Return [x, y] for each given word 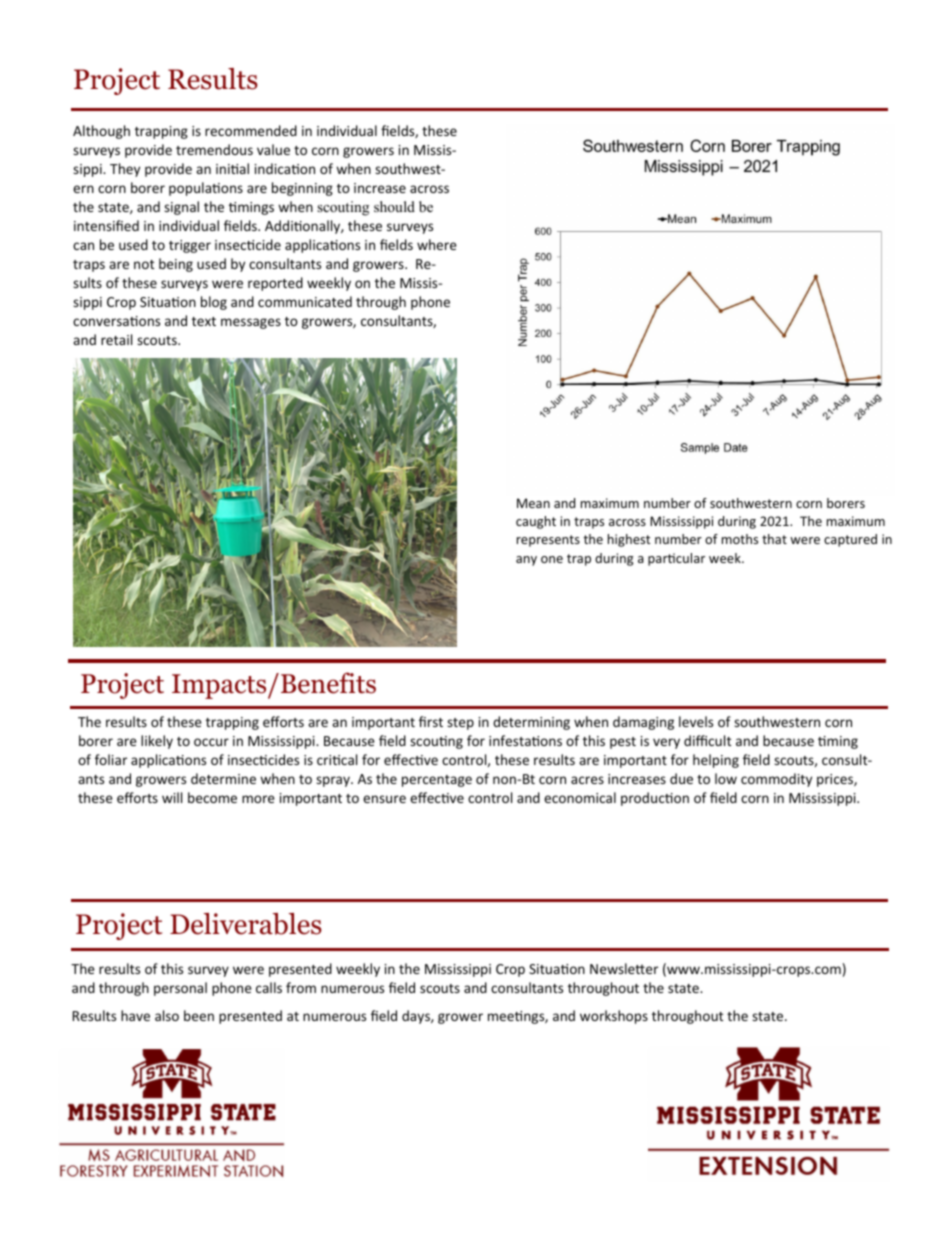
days [417, 1017]
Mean [533, 503]
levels [696, 721]
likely [157, 742]
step [460, 724]
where [437, 244]
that [774, 539]
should [394, 206]
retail [116, 339]
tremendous [214, 149]
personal [180, 989]
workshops [614, 1017]
